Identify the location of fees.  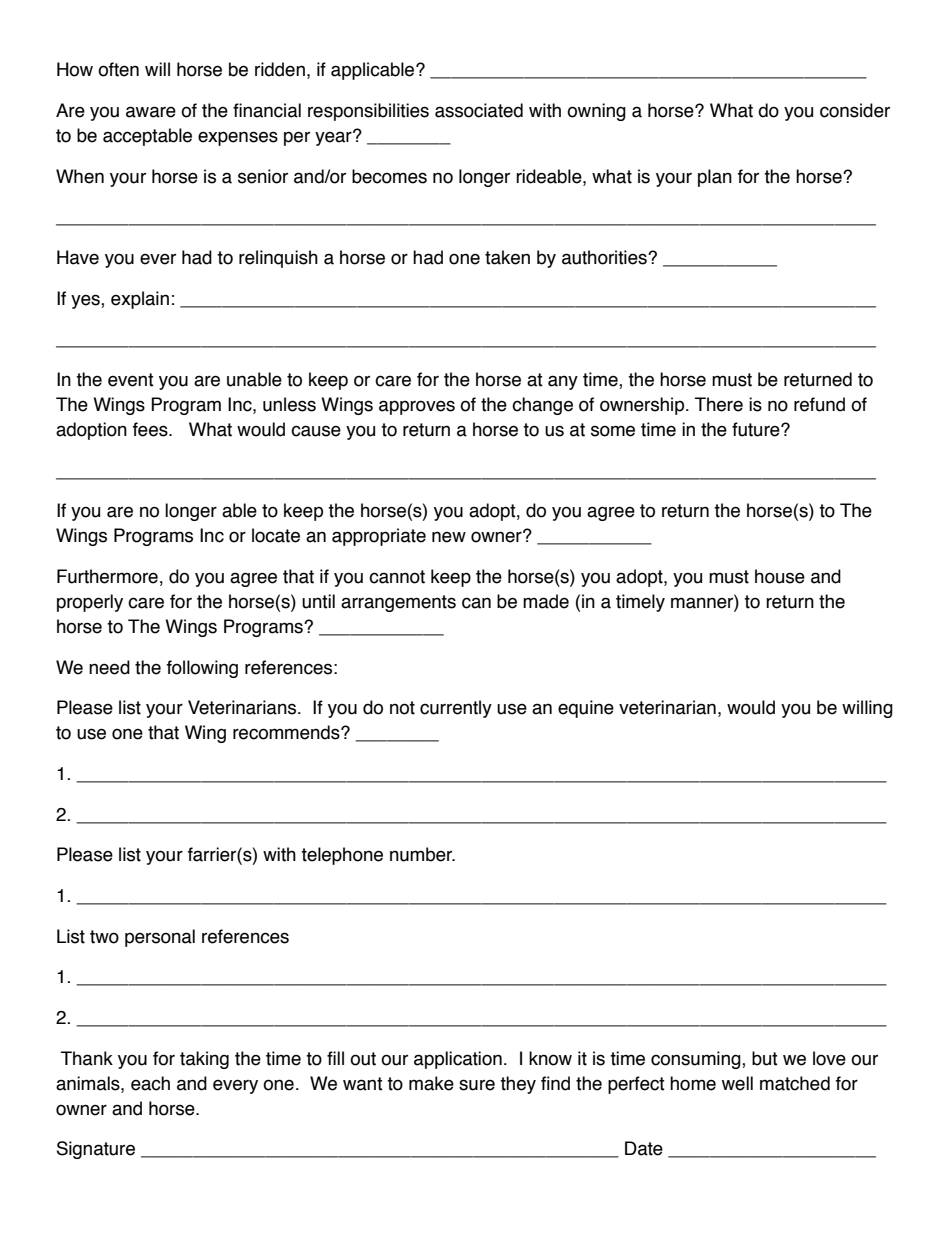
(151, 429).
